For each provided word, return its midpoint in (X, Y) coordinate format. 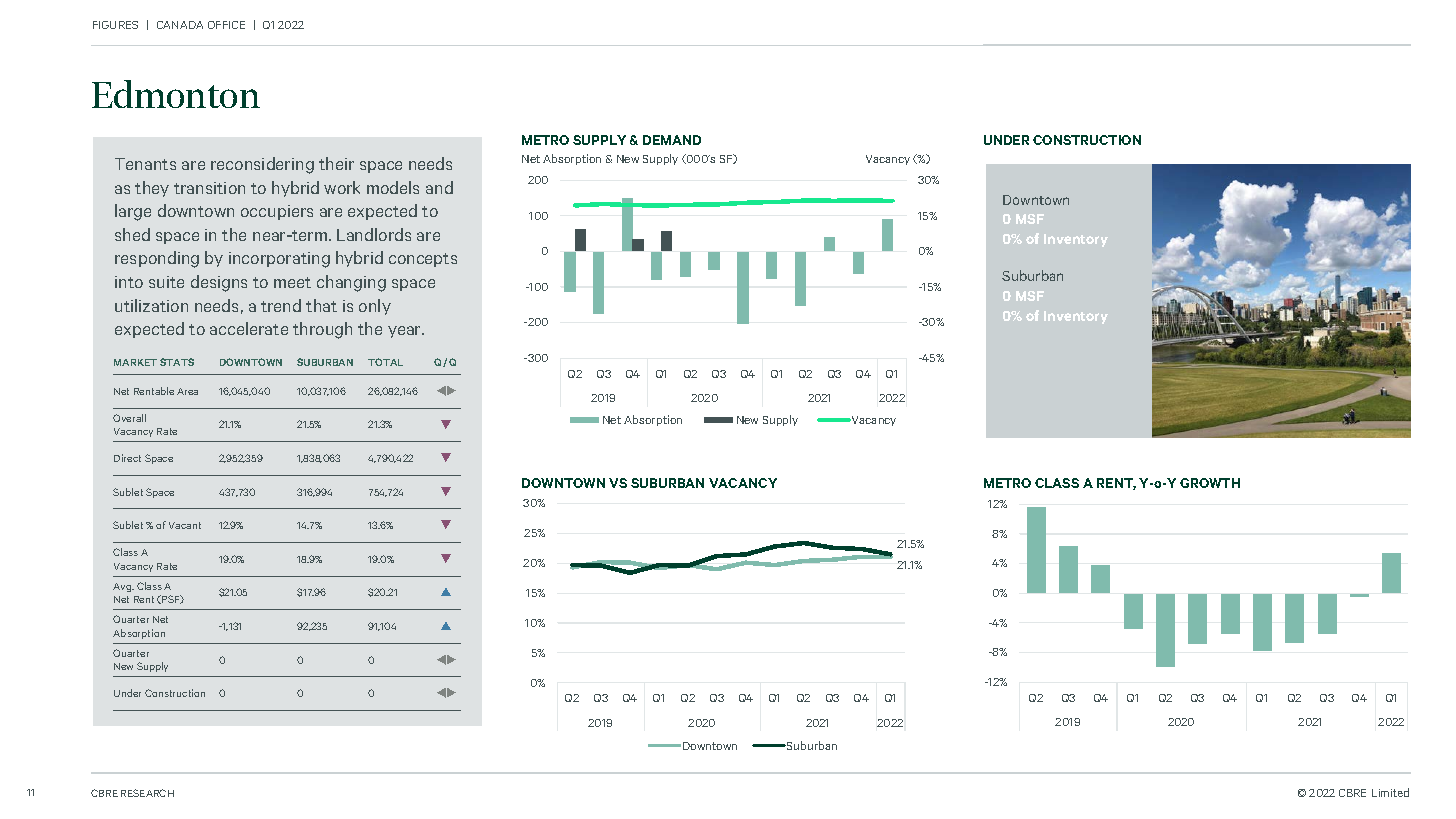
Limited (1390, 792)
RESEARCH (147, 793)
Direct (127, 458)
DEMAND (672, 140)
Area (187, 391)
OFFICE (226, 25)
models (393, 187)
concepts (423, 260)
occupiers (277, 212)
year (405, 332)
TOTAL (385, 362)
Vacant (185, 525)
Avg (123, 587)
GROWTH (1210, 483)
